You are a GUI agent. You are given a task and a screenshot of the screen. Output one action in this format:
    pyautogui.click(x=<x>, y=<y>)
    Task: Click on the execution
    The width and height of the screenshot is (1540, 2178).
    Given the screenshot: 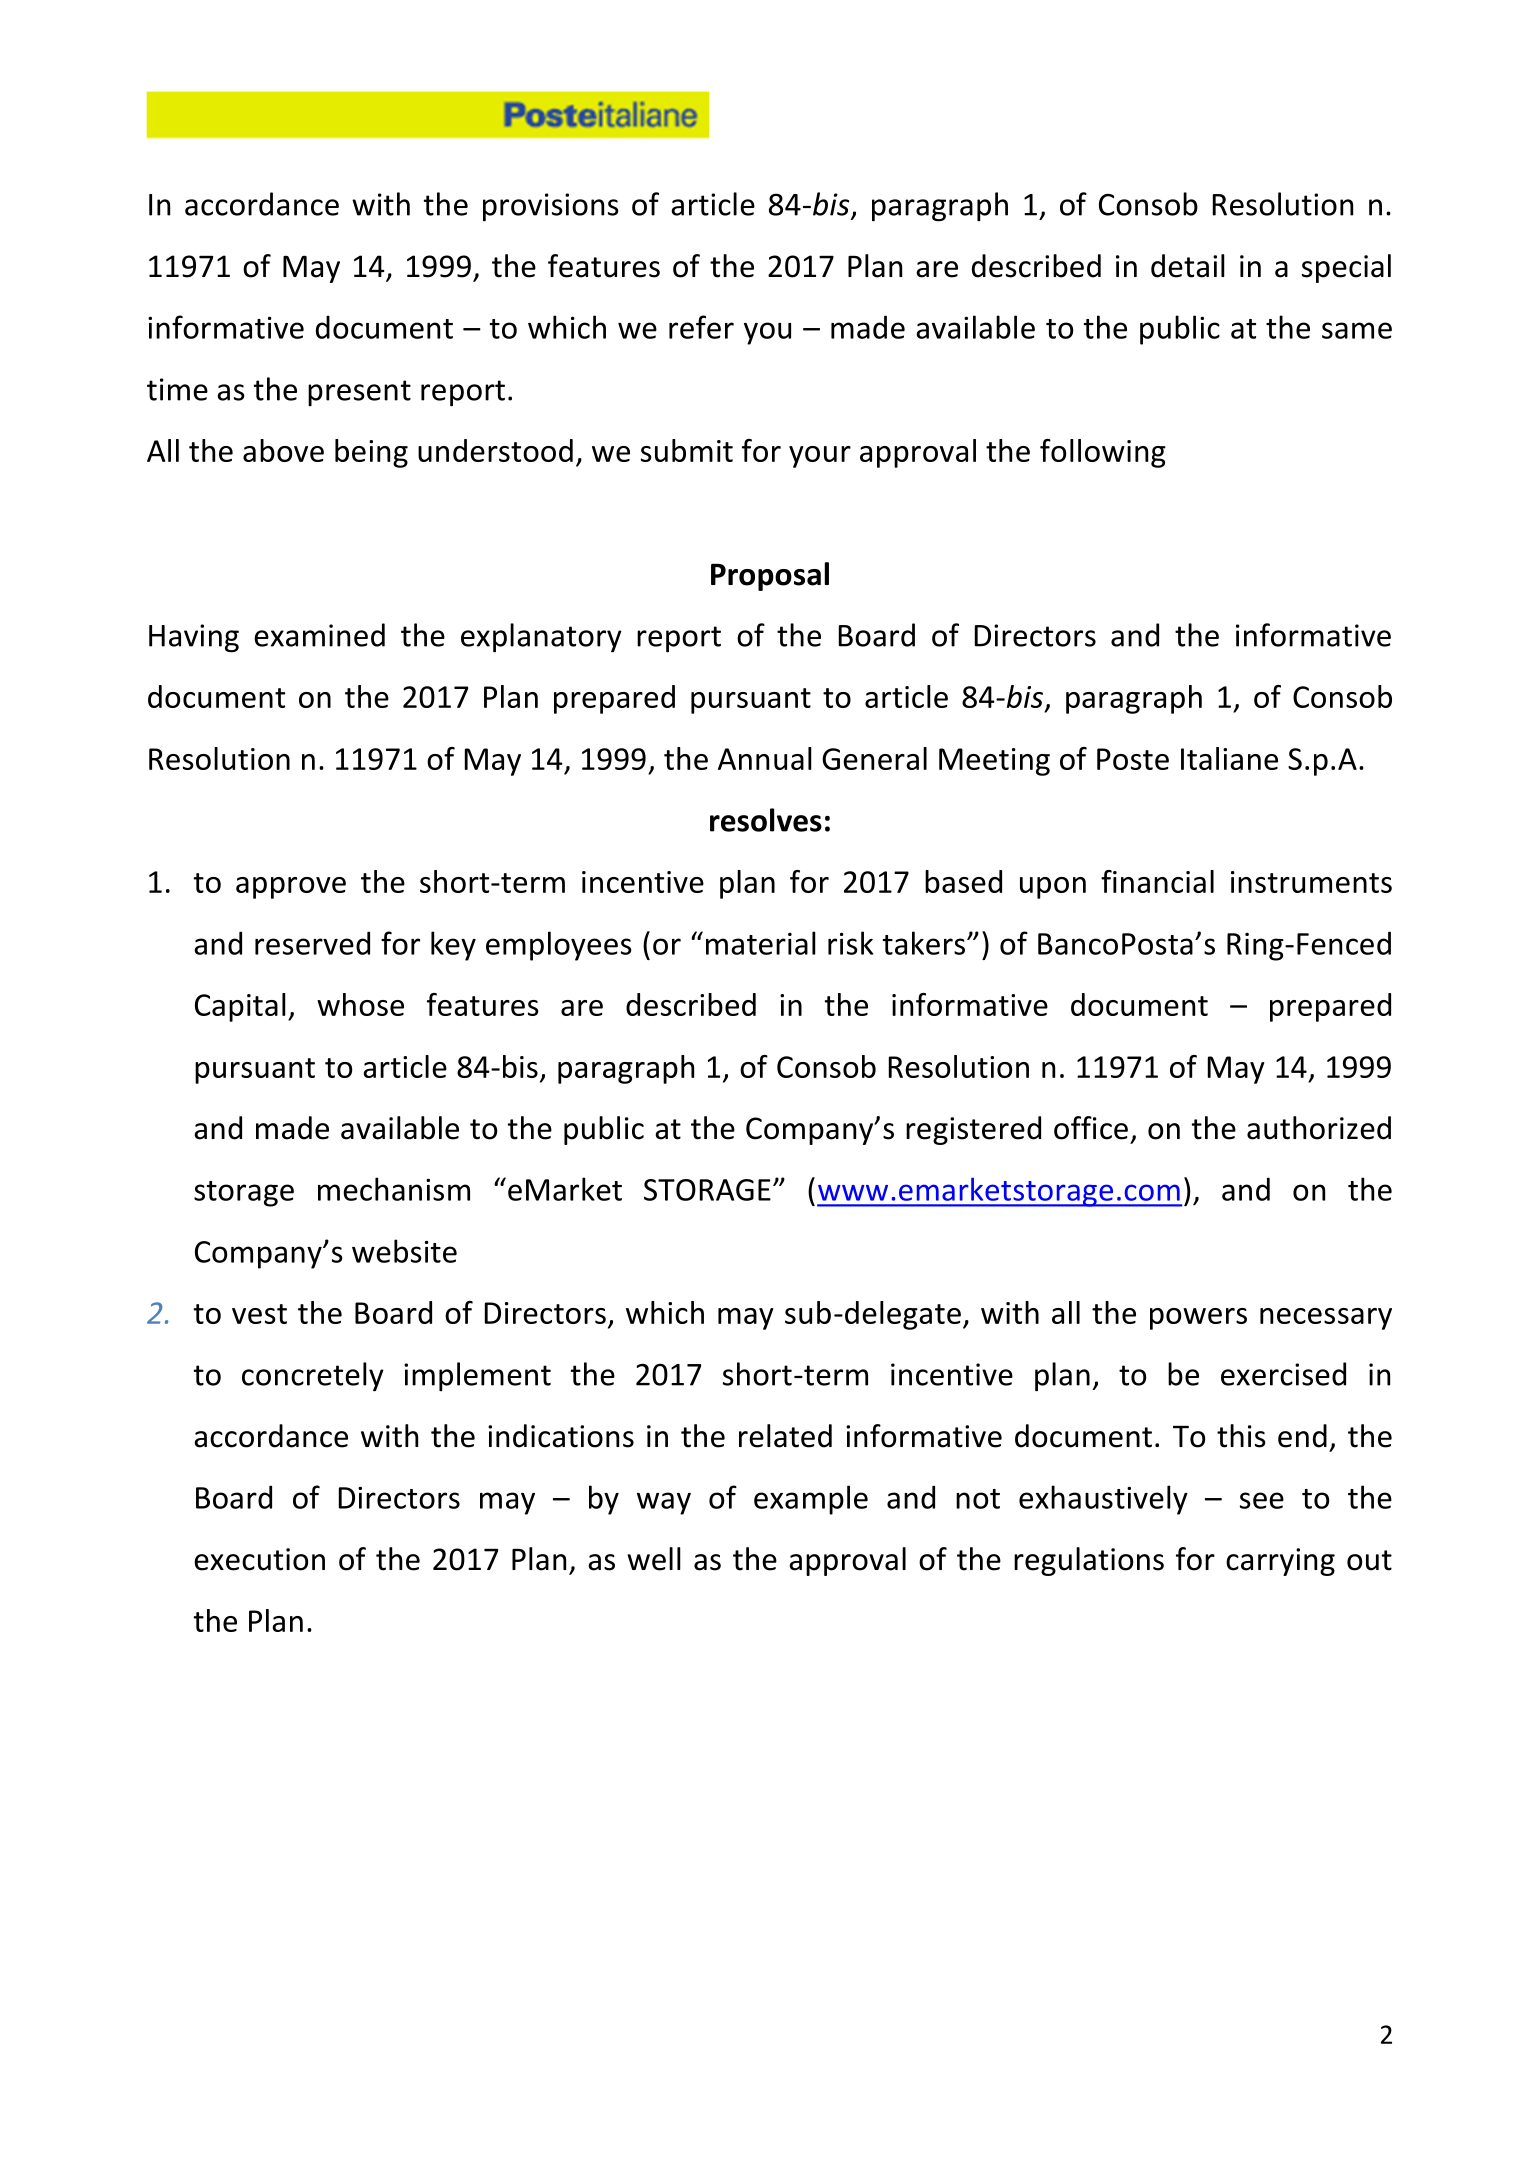 What is the action you would take?
    pyautogui.click(x=259, y=1559)
